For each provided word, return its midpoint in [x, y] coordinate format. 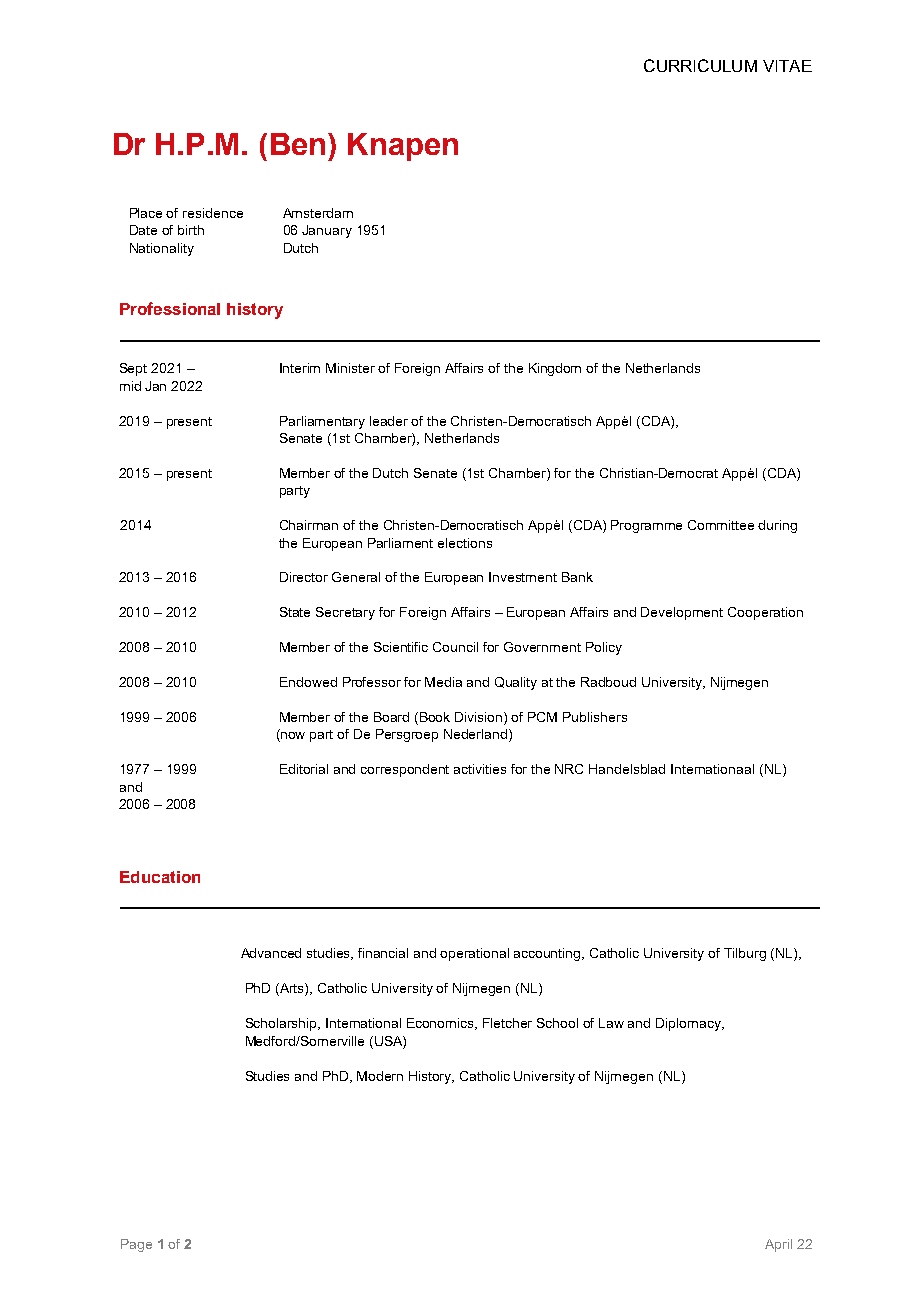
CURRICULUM [700, 65]
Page [136, 1245]
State [295, 612]
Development [682, 613]
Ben [298, 144]
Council [455, 647]
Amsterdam [318, 213]
